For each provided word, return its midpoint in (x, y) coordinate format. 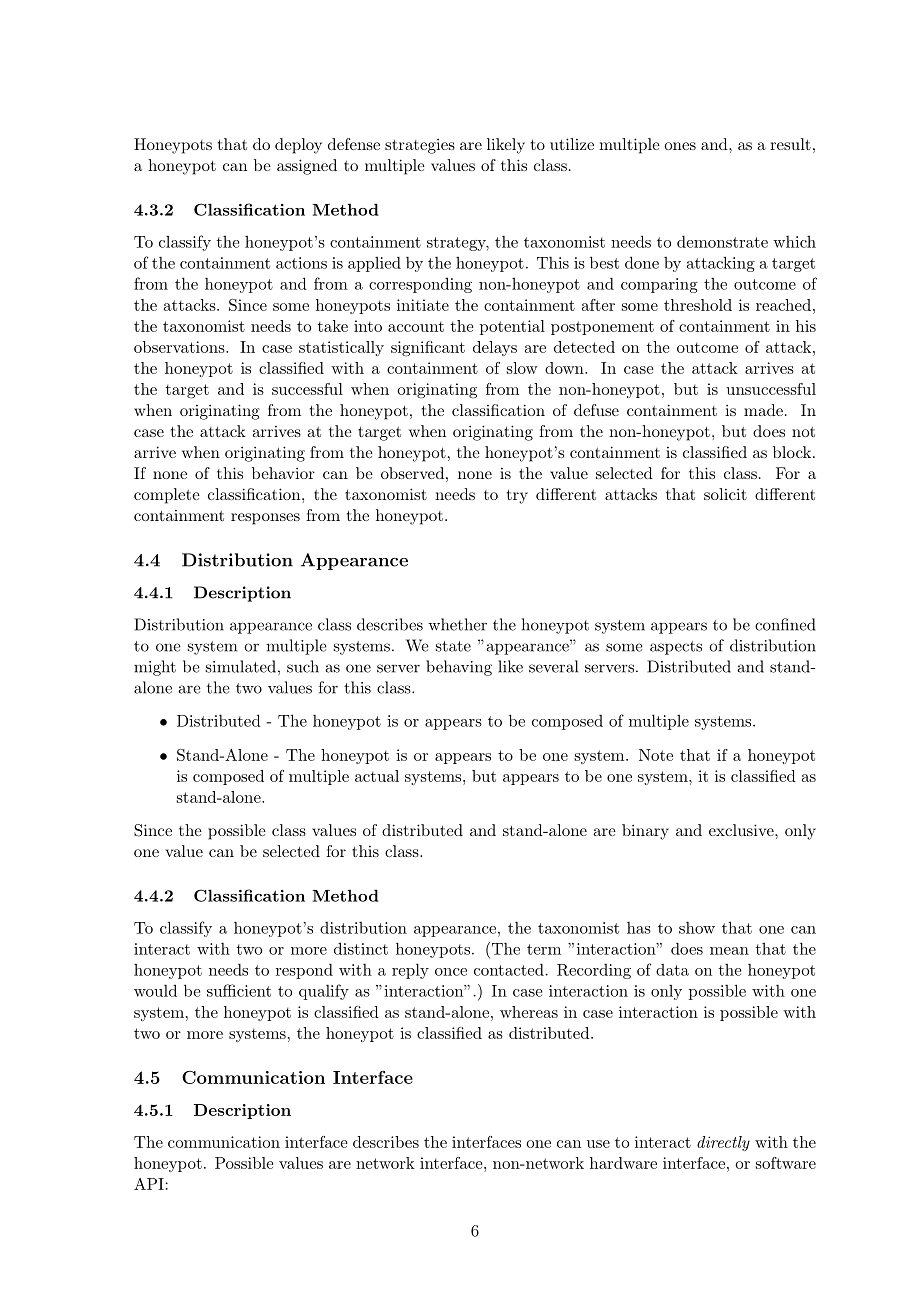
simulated (241, 666)
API (149, 1184)
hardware (623, 1163)
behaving (459, 668)
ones (680, 146)
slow (522, 368)
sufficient (239, 990)
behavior (283, 473)
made (763, 410)
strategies (420, 146)
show (697, 928)
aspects (676, 648)
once (451, 972)
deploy (298, 146)
